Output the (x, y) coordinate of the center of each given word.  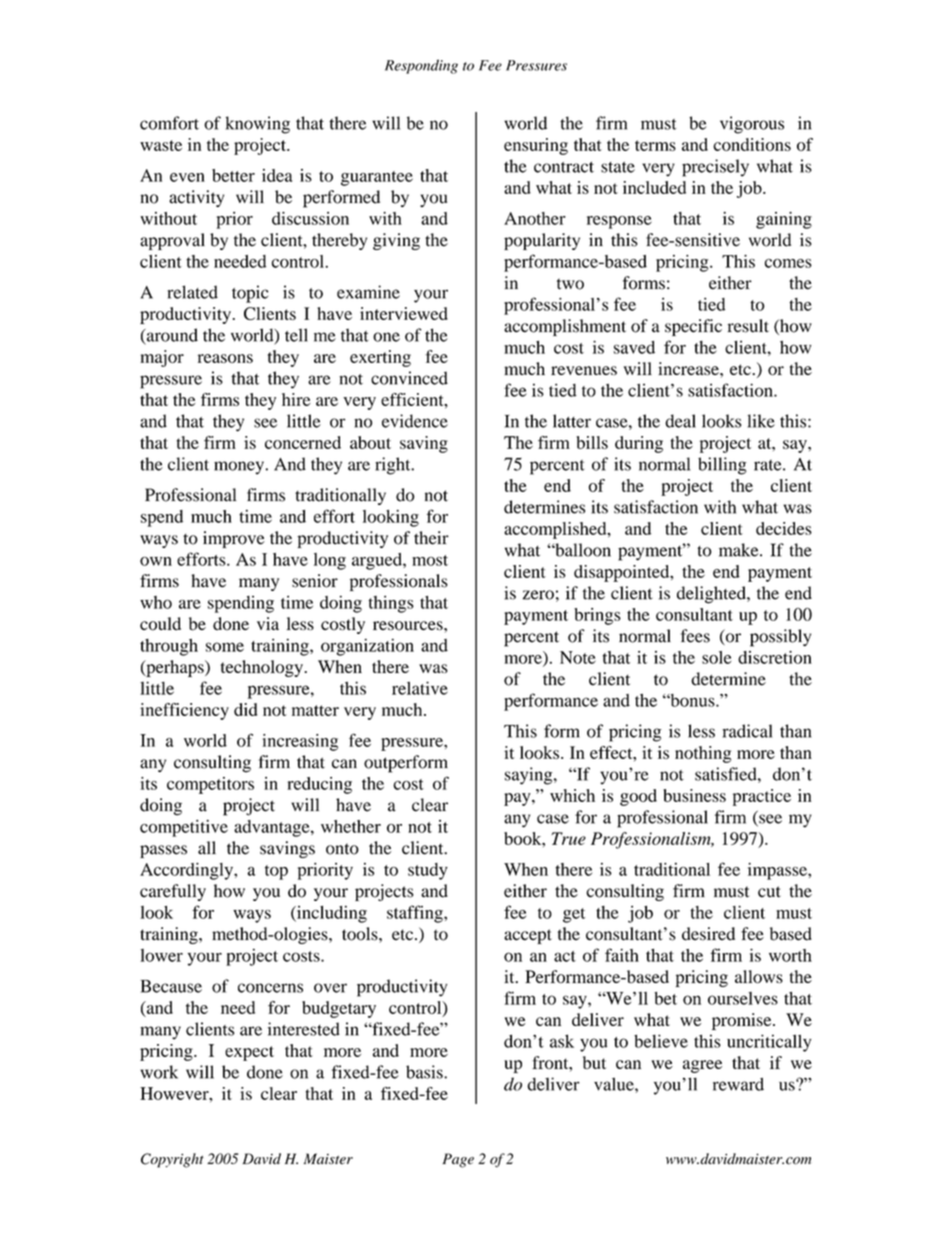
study (428, 871)
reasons (225, 358)
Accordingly (187, 871)
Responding (421, 66)
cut (769, 892)
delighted (712, 595)
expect (249, 1053)
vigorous (752, 125)
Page (458, 1160)
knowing (257, 125)
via (268, 623)
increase (689, 368)
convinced (409, 378)
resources (409, 626)
